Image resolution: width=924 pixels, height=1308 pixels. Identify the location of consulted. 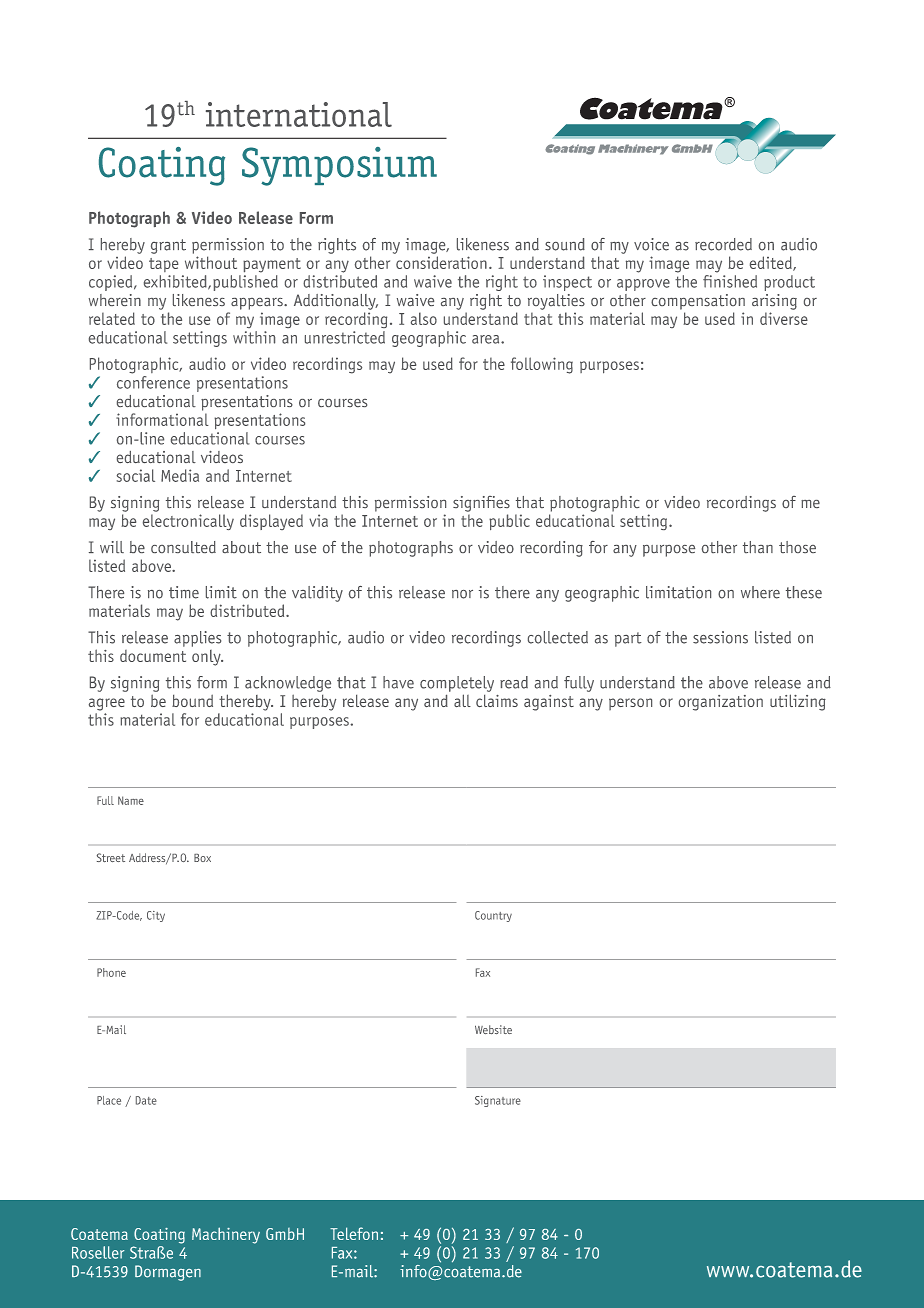
(183, 547).
